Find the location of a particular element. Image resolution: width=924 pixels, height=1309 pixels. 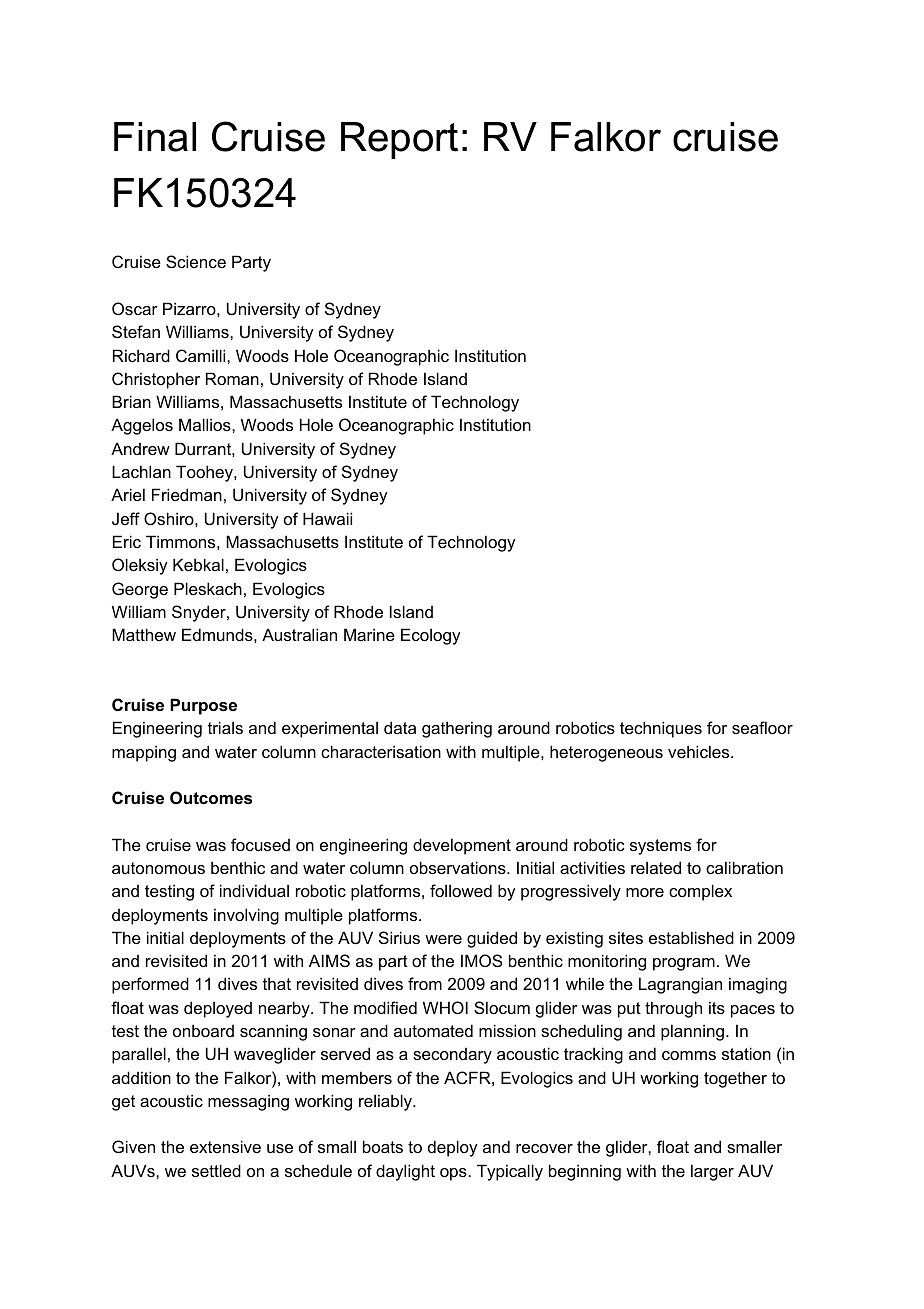

extensive is located at coordinates (225, 1146).
